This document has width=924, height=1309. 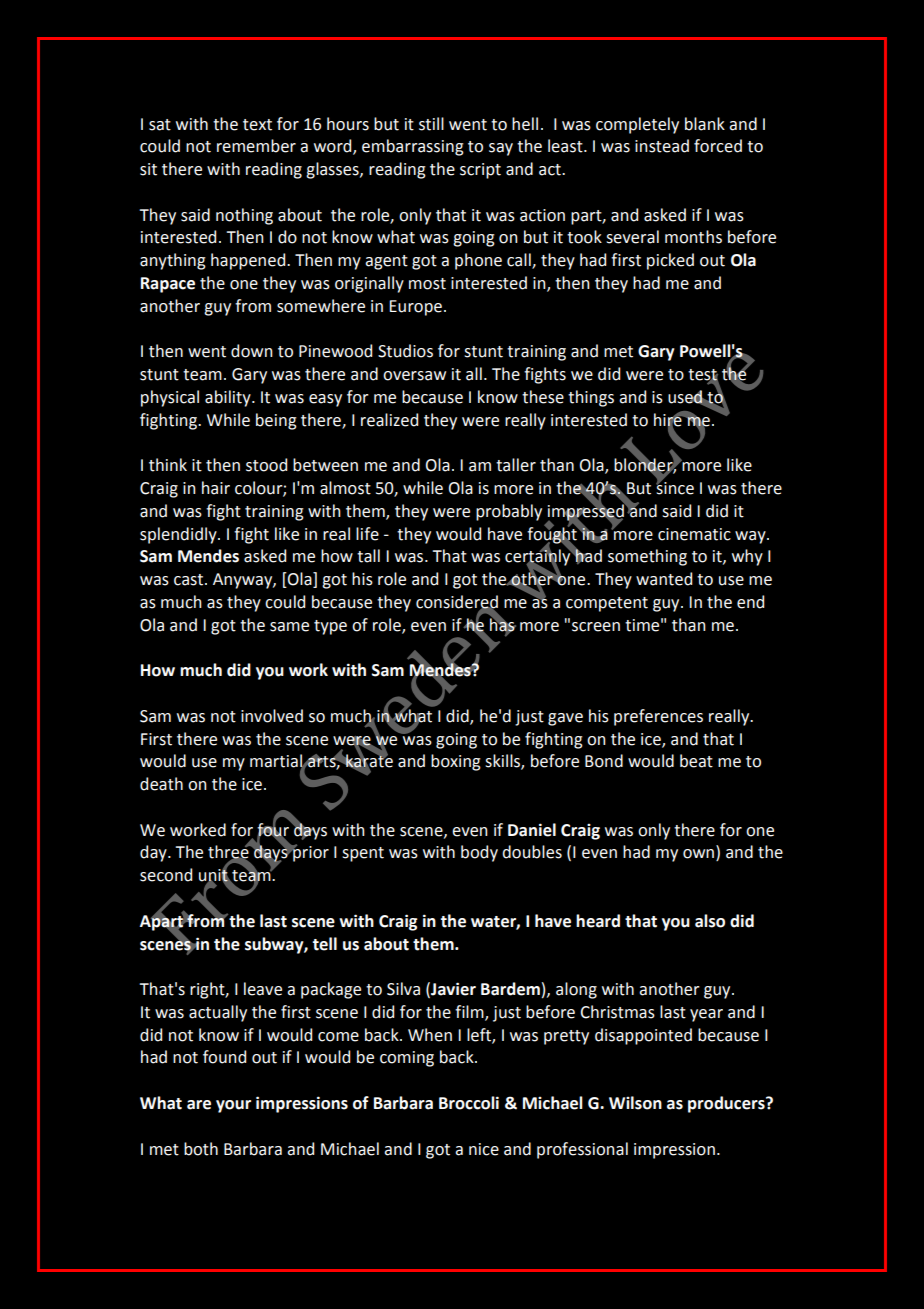 I want to click on nice, so click(x=484, y=1149).
